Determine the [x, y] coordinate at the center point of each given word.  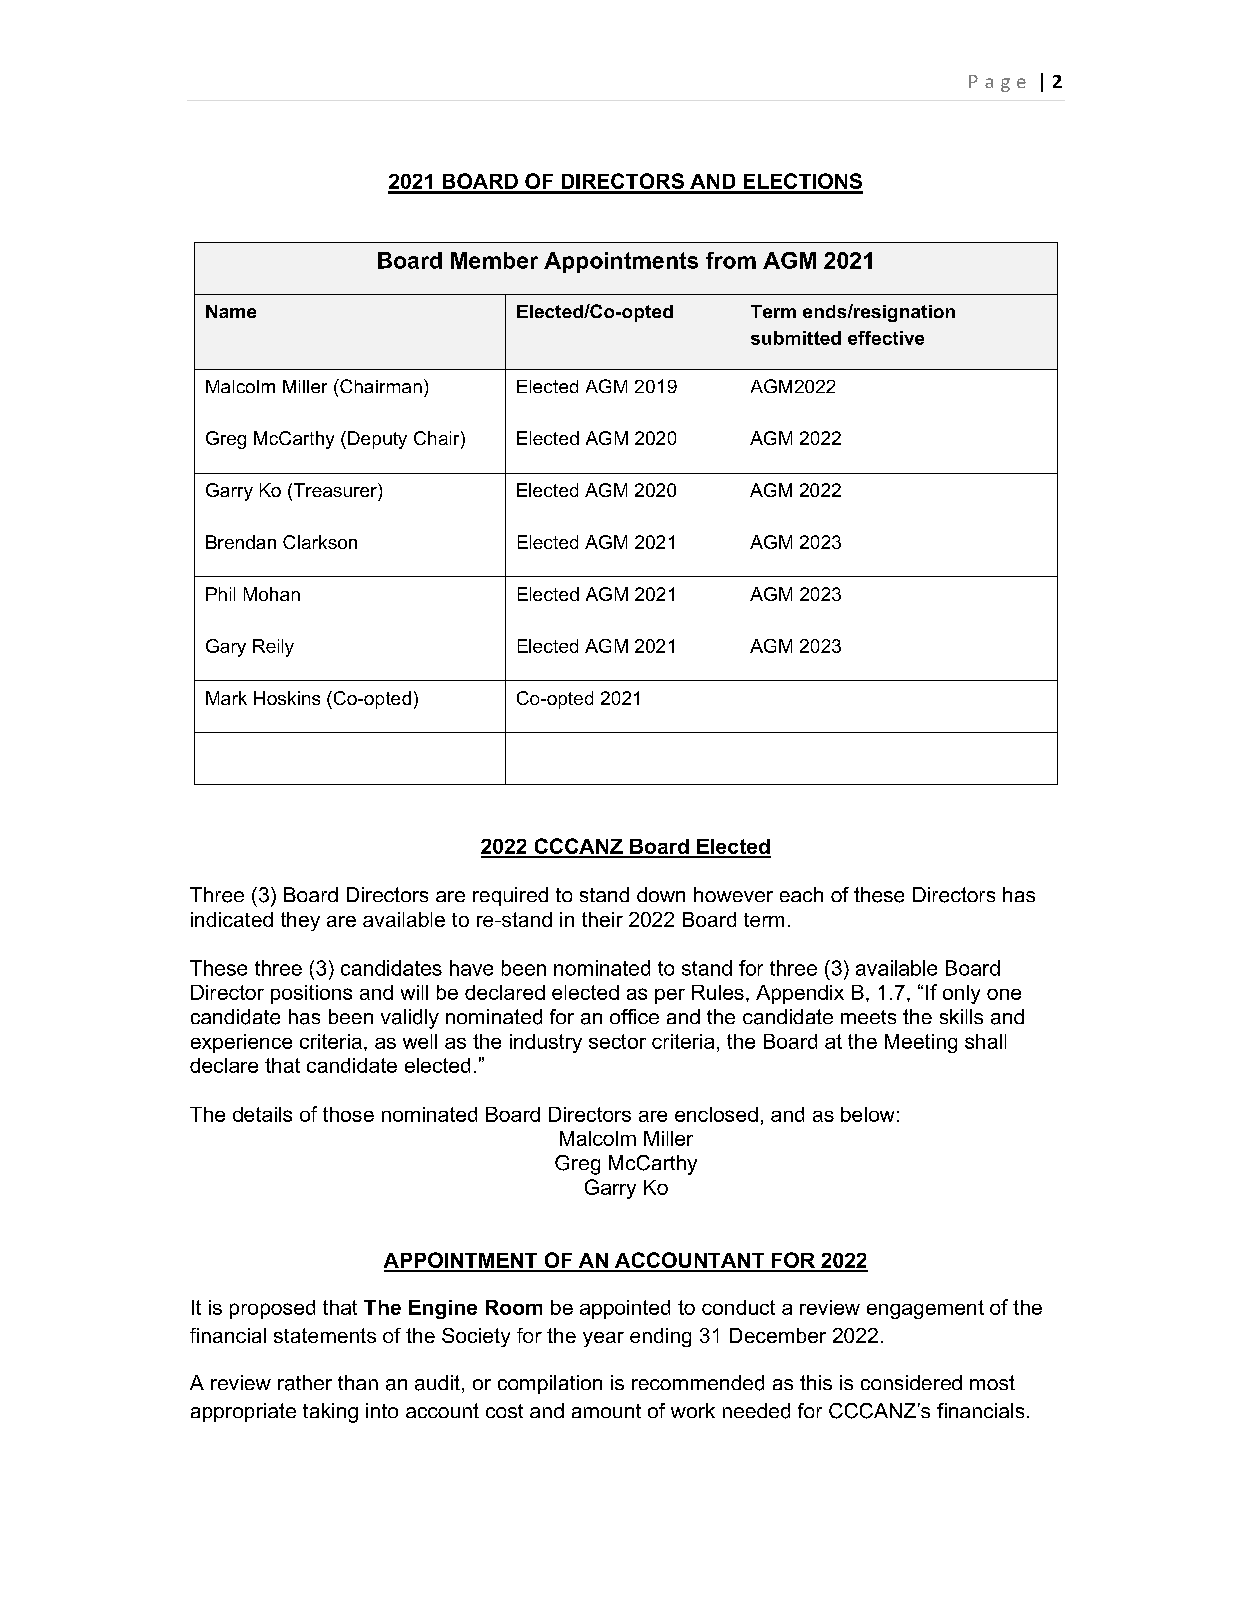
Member [494, 260]
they [300, 921]
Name [231, 311]
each [801, 894]
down [661, 894]
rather [305, 1383]
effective [886, 338]
